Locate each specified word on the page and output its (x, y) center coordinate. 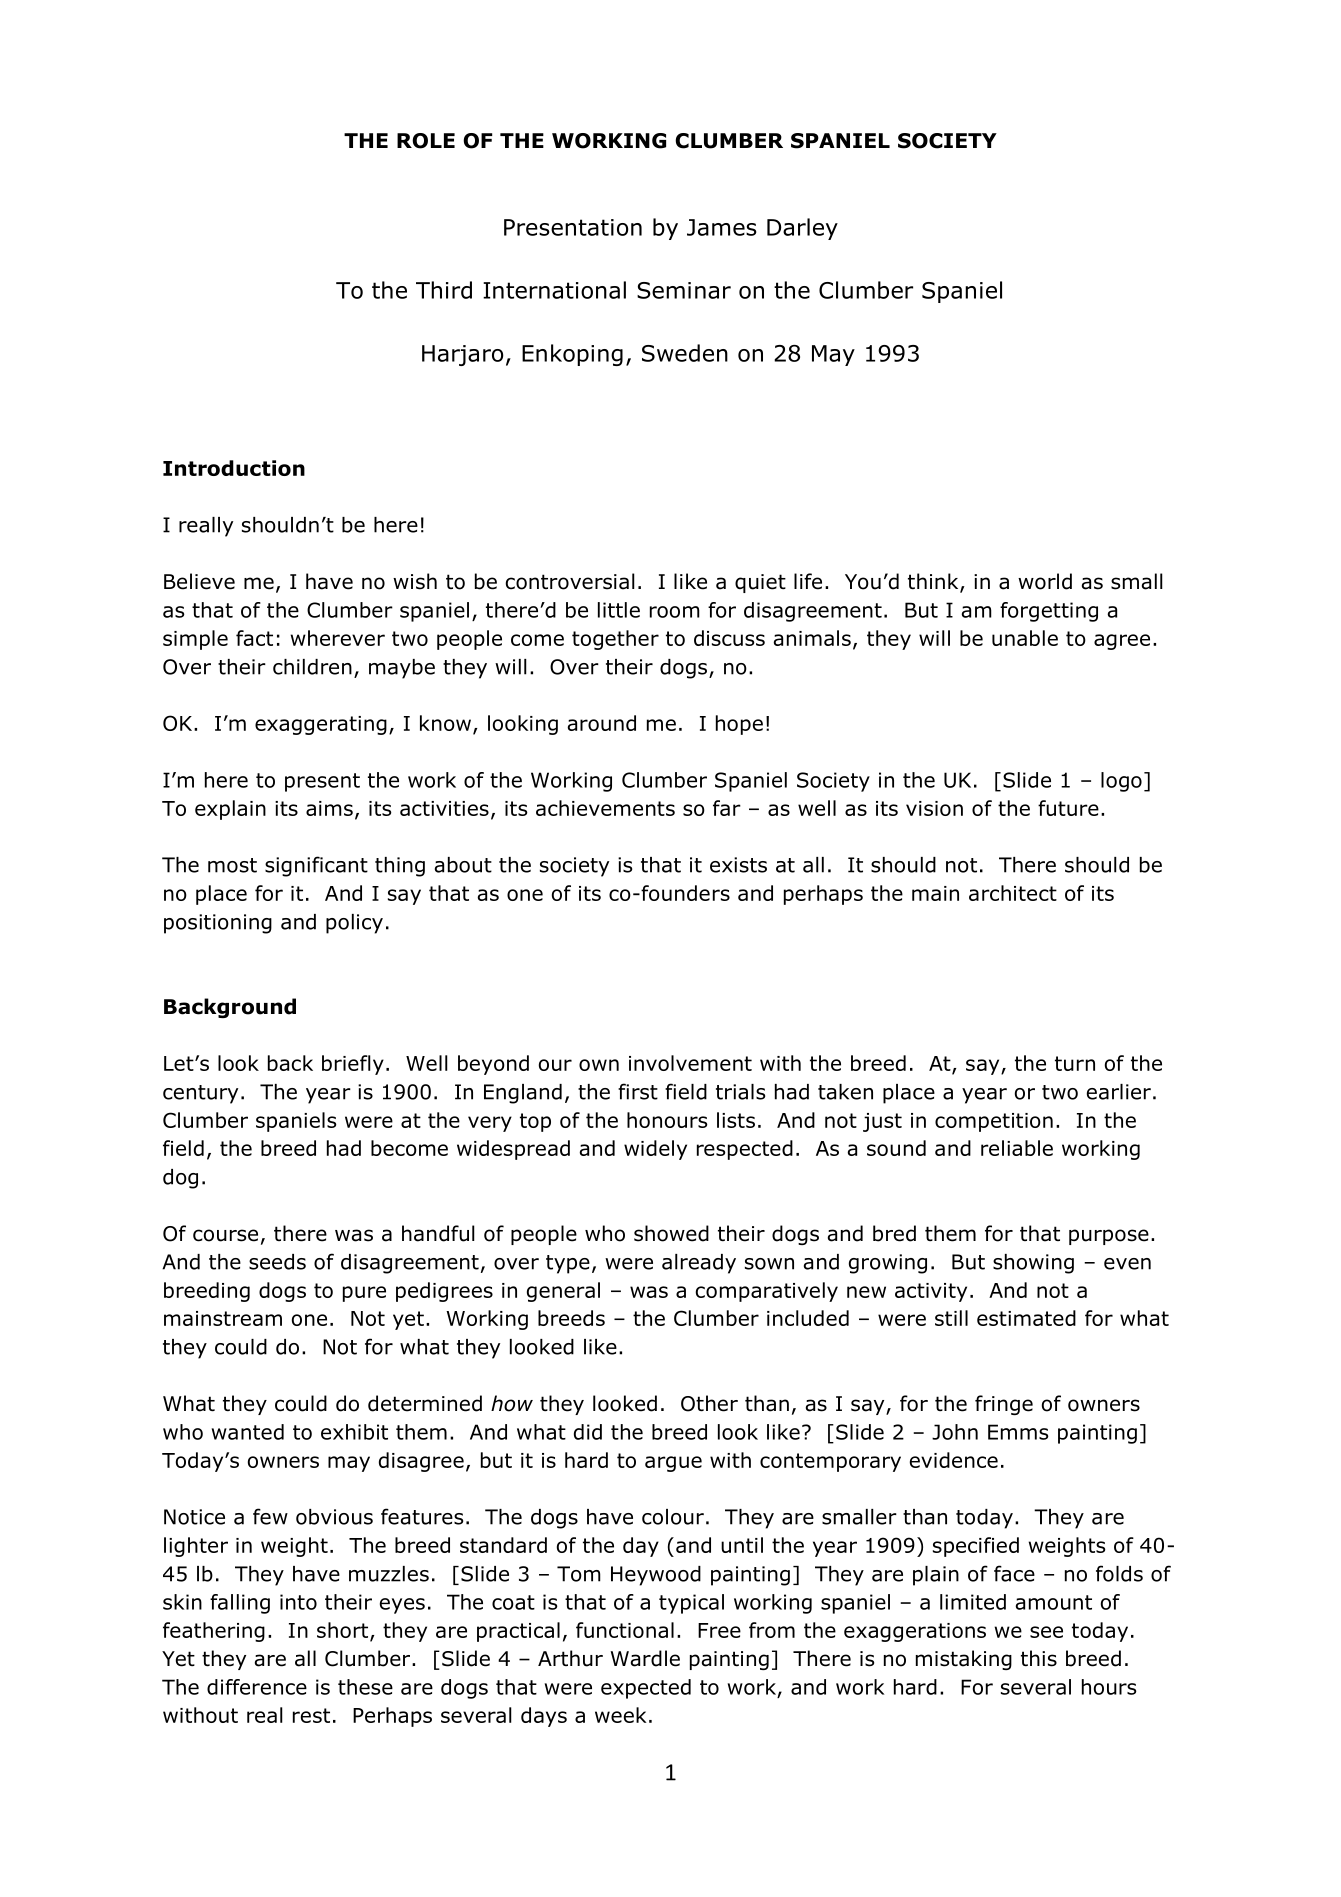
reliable (1017, 1148)
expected (646, 1689)
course (225, 1235)
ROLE (426, 141)
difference (257, 1687)
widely (655, 1150)
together (615, 640)
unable (1025, 638)
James (722, 227)
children (312, 667)
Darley (802, 229)
